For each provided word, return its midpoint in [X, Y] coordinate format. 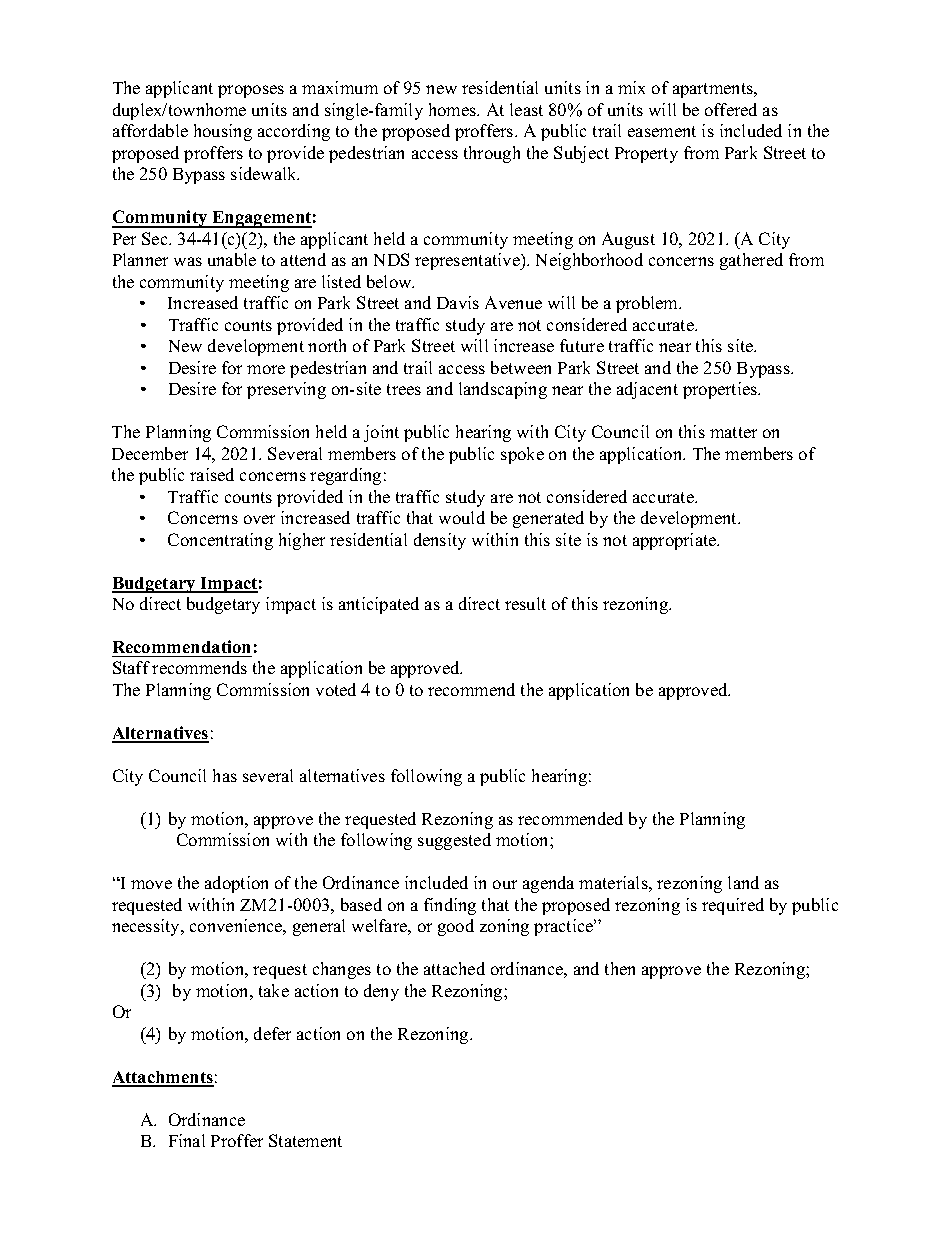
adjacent [647, 390]
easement [662, 131]
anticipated [379, 605]
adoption [236, 884]
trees [404, 389]
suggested [454, 841]
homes [454, 109]
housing [223, 132]
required [733, 906]
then [620, 968]
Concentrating [220, 541]
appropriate [676, 541]
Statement [305, 1140]
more [266, 369]
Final [187, 1140]
